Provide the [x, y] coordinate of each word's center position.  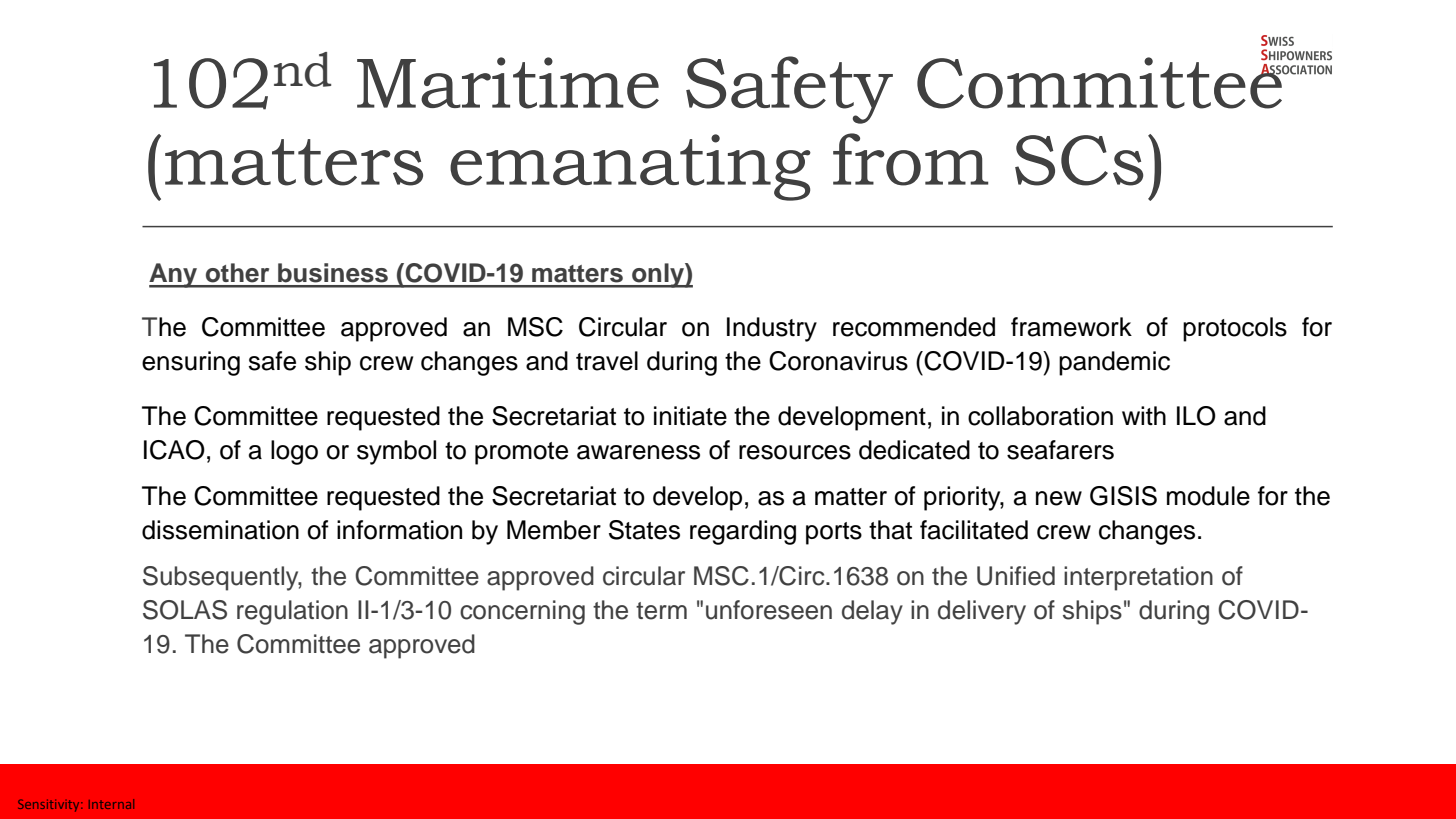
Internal [111, 804]
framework [1071, 327]
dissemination [220, 530]
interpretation [1138, 578]
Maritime [508, 83]
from [910, 159]
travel [607, 361]
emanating [630, 167]
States [644, 530]
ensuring [191, 363]
